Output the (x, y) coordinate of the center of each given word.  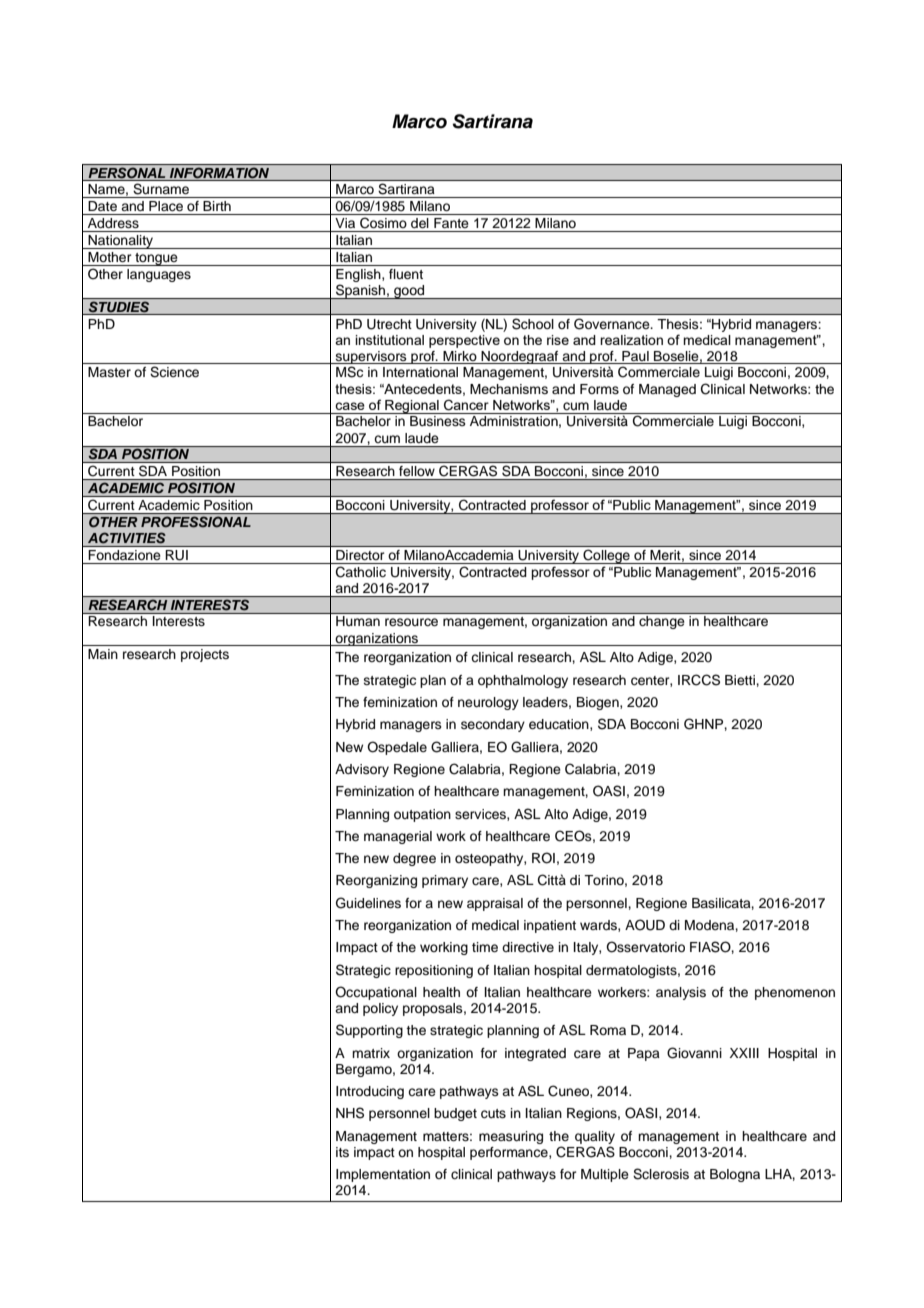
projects (205, 655)
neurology (488, 703)
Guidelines (368, 903)
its (342, 1152)
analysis (681, 993)
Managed (667, 390)
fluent (406, 274)
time (485, 947)
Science (174, 372)
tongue (156, 259)
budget (455, 1114)
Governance (613, 324)
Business (438, 421)
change (661, 622)
